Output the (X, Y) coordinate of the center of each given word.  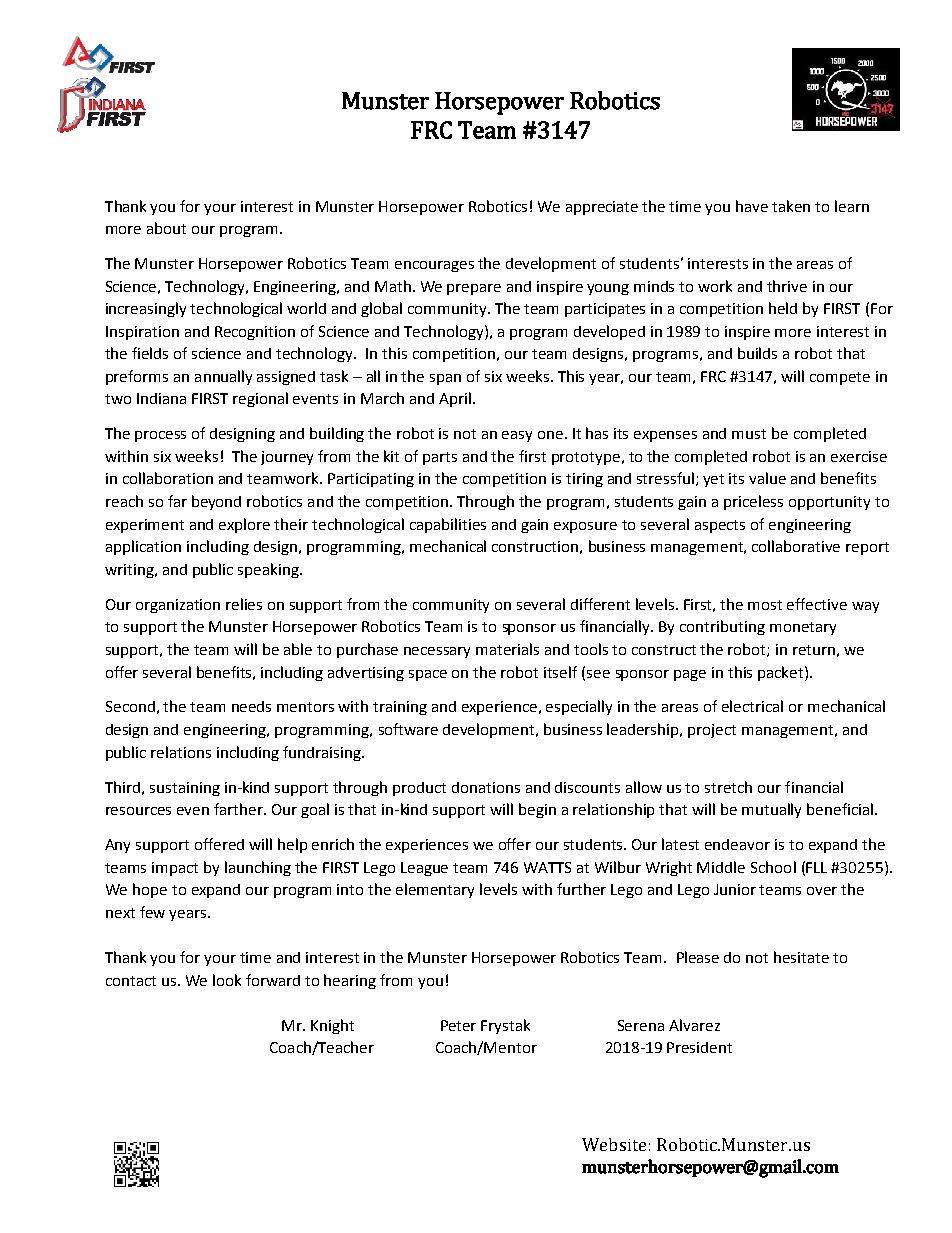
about (166, 228)
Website (614, 1144)
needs (251, 706)
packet (782, 673)
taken (791, 206)
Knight (332, 1026)
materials (507, 649)
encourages (434, 266)
